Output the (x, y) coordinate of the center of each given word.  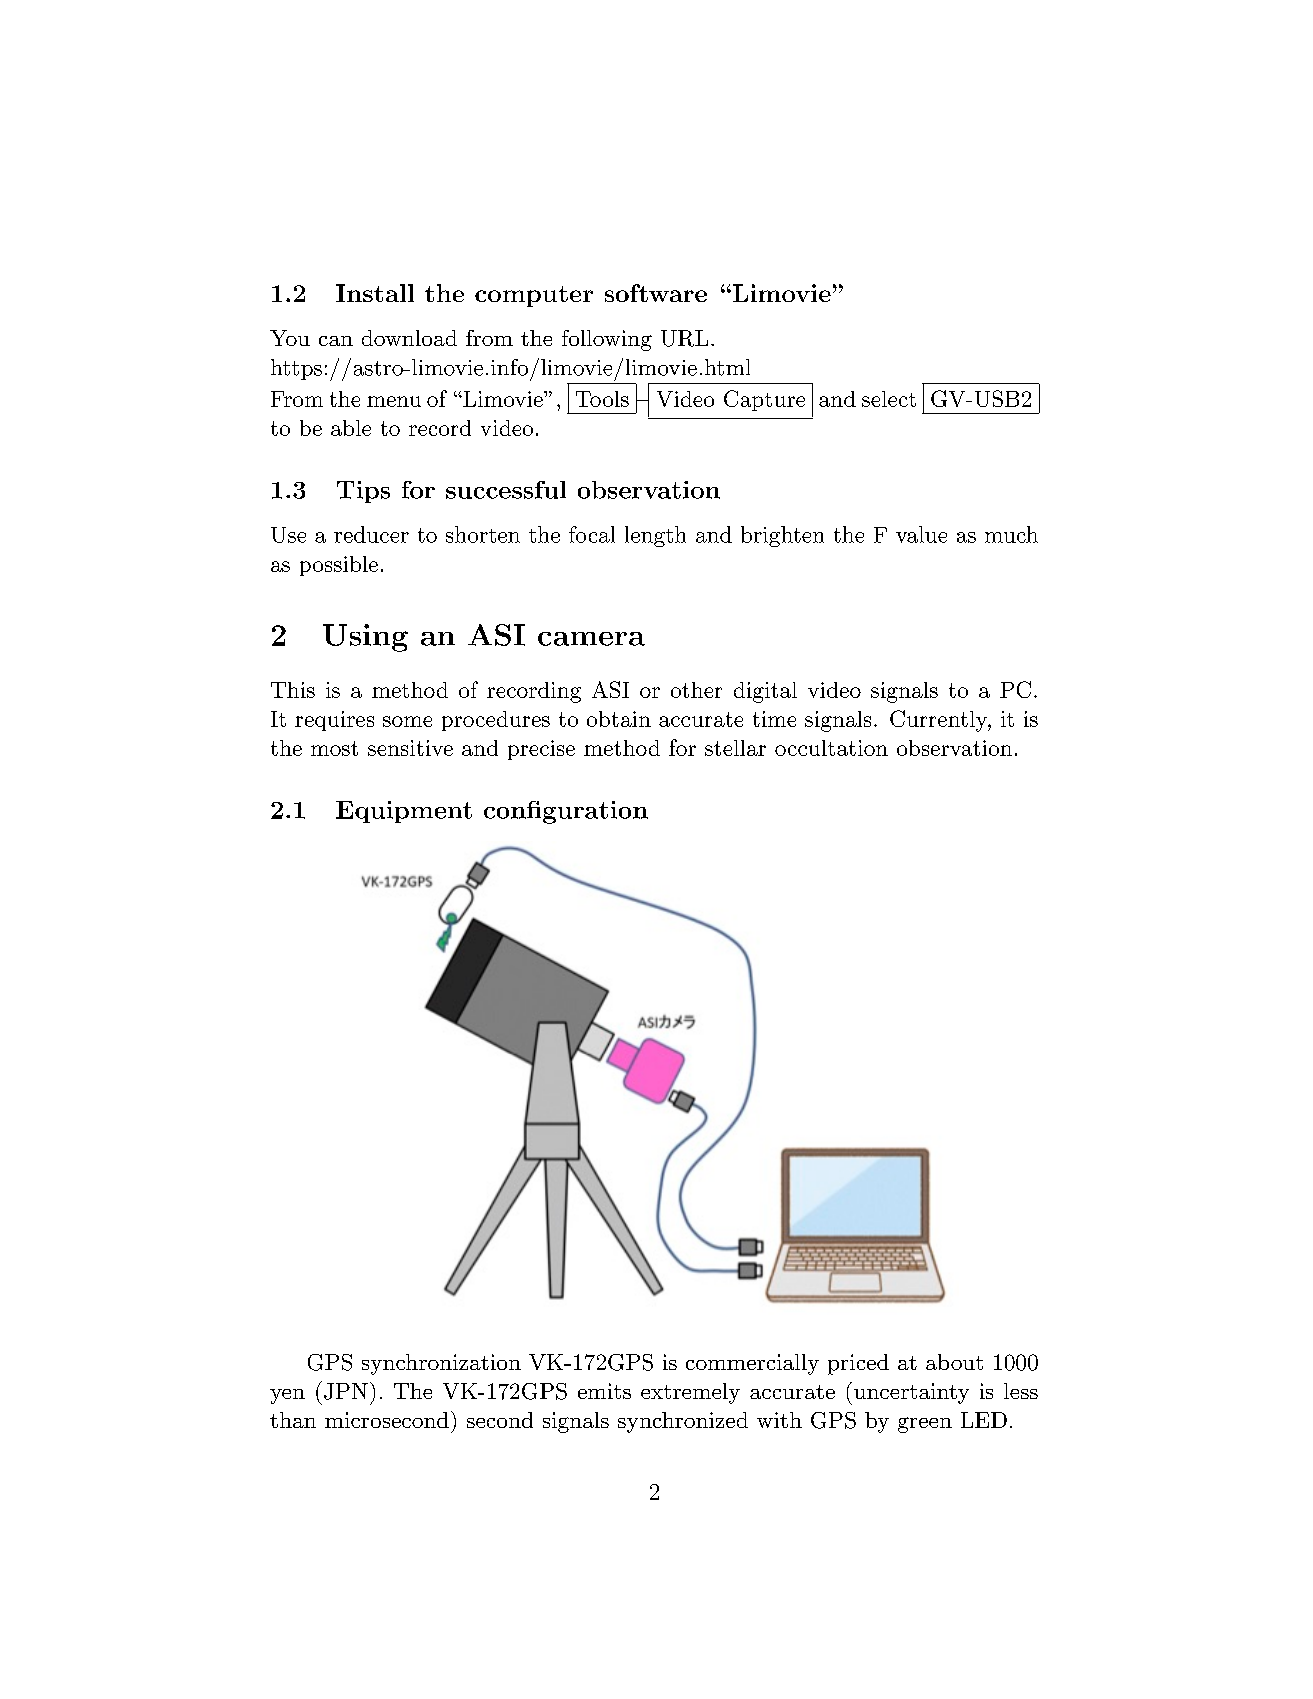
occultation (831, 748)
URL (684, 338)
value (921, 534)
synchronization (441, 1364)
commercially (752, 1364)
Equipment (404, 812)
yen (287, 1396)
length (655, 536)
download (409, 338)
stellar (735, 748)
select (889, 399)
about (954, 1362)
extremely (690, 1393)
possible (339, 566)
